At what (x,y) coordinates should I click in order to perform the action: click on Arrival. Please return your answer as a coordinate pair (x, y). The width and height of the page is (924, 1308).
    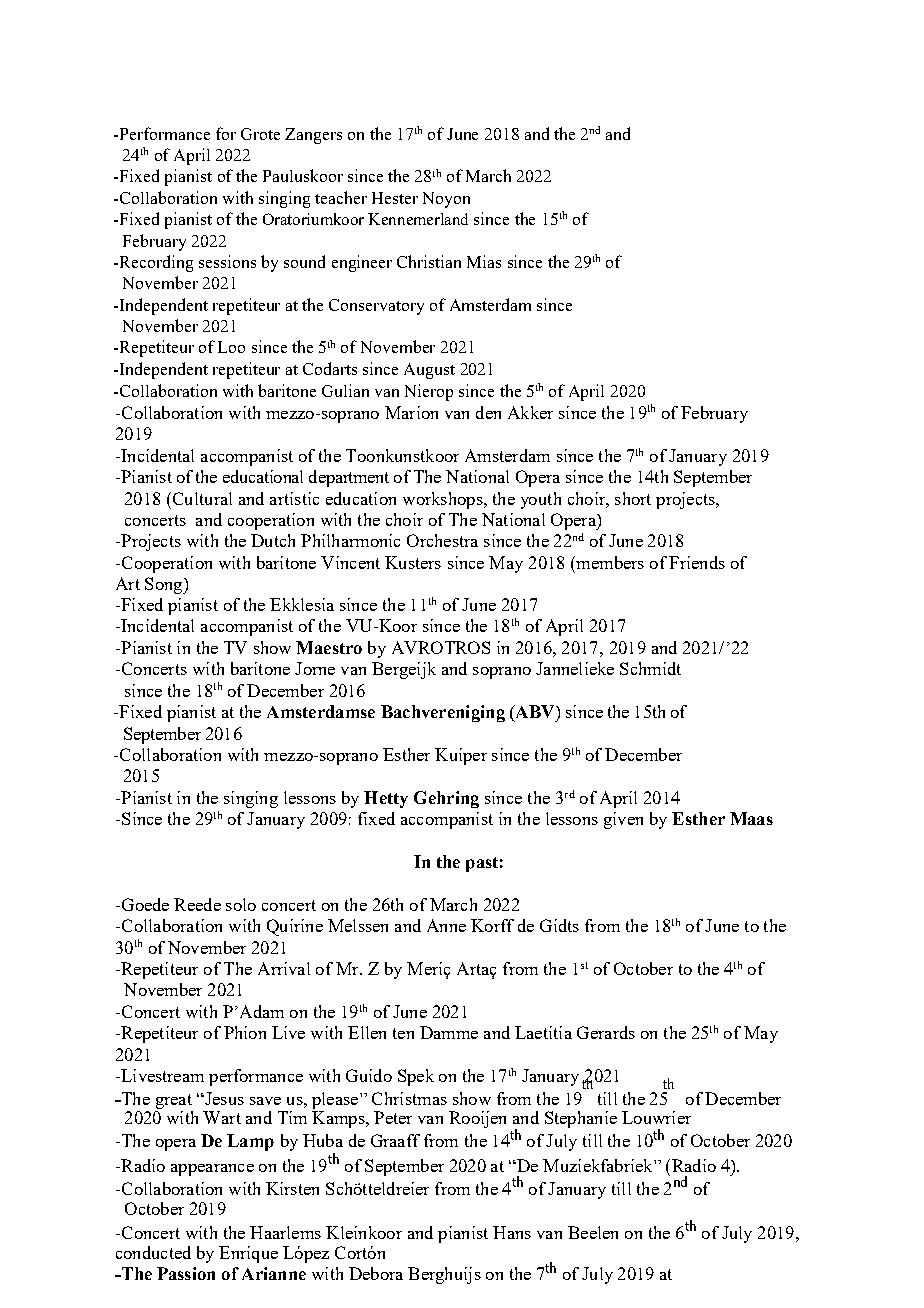
    Looking at the image, I should click on (284, 968).
